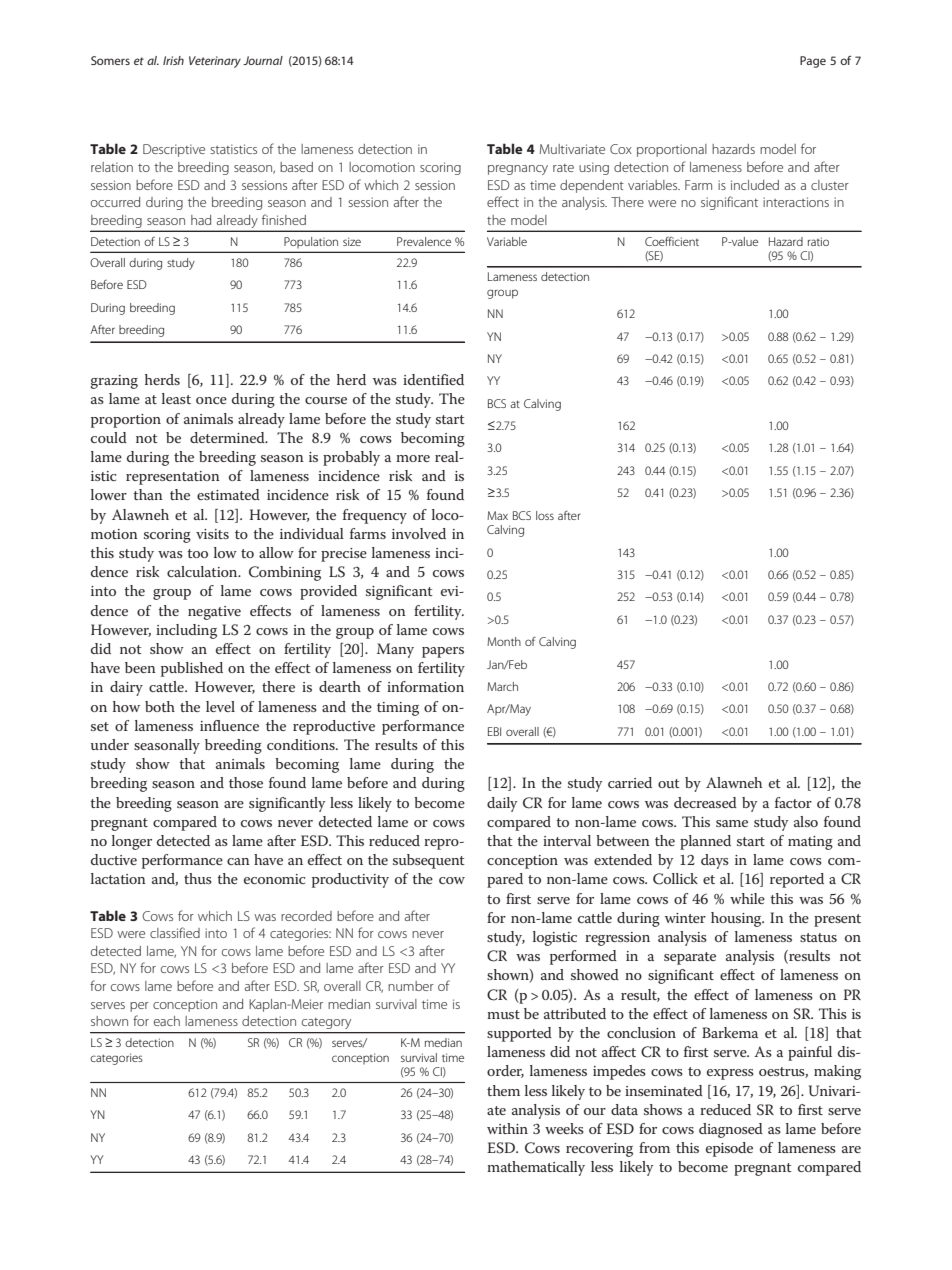 This document has width=952, height=1270. Describe the element at coordinates (518, 170) in the document. I see `pregnancy` at that location.
